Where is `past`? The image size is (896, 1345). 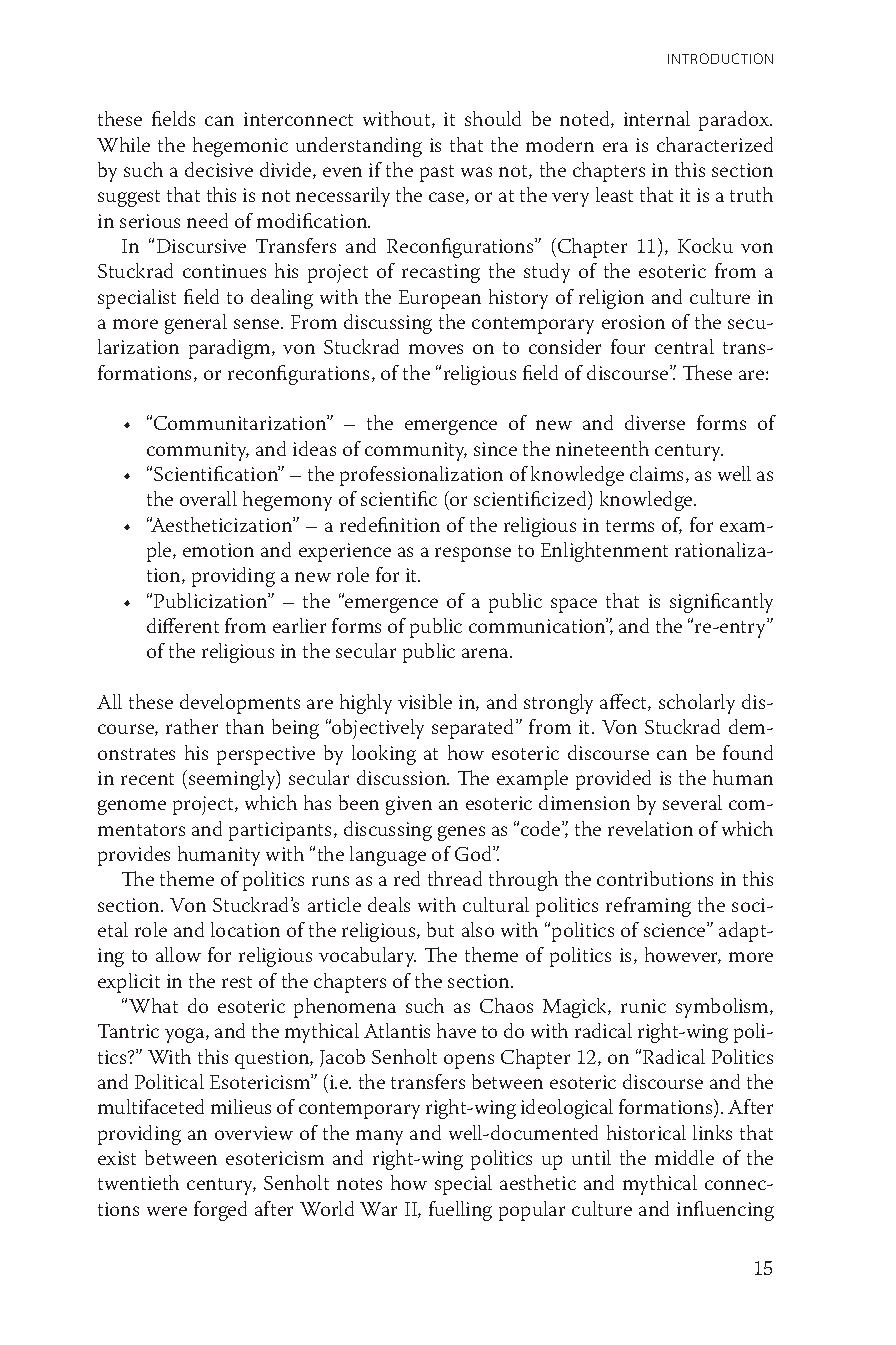 past is located at coordinates (437, 173).
